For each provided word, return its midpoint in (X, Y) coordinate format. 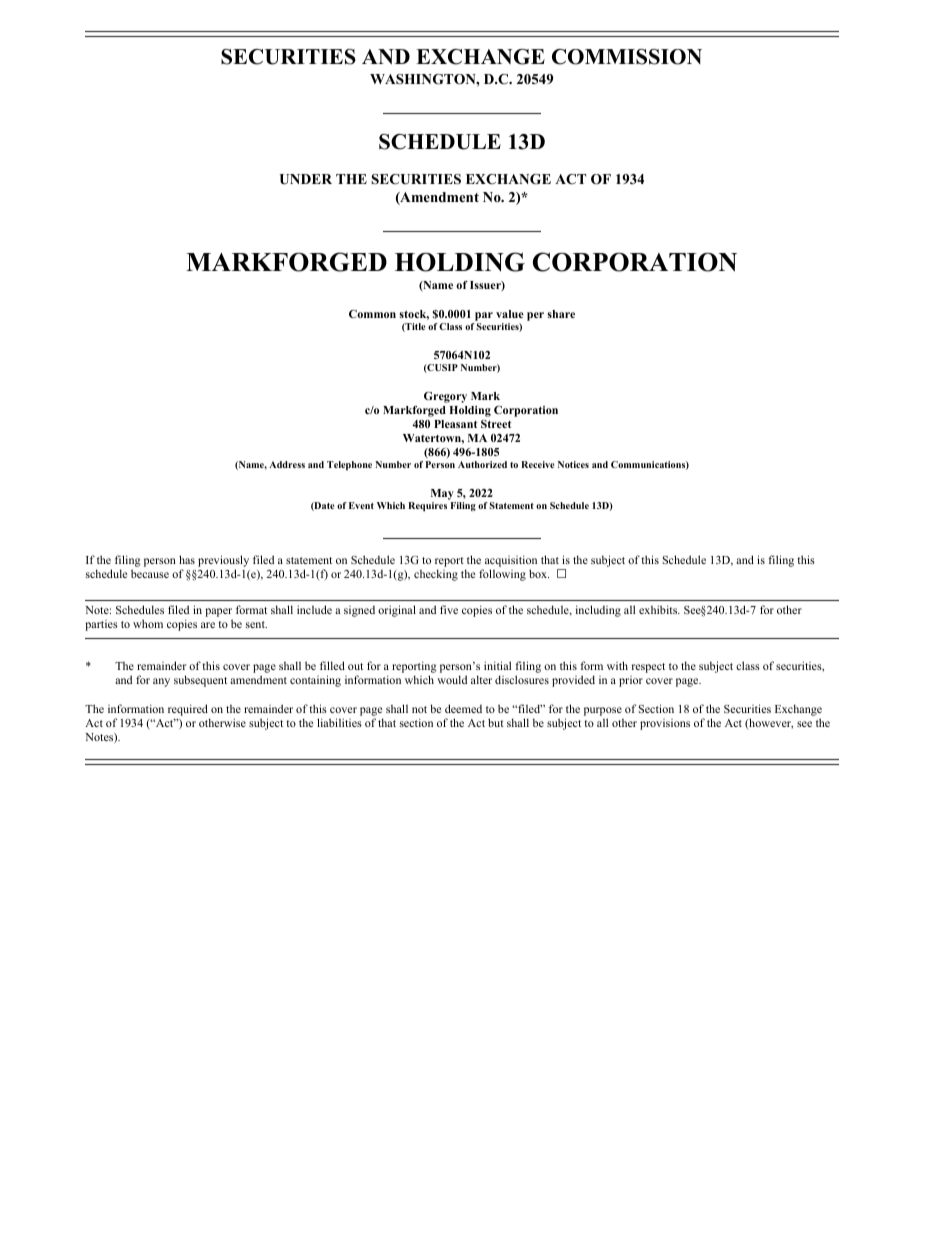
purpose (603, 711)
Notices (573, 464)
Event (361, 505)
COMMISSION (627, 57)
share (561, 314)
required (188, 710)
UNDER (305, 179)
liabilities (339, 722)
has (187, 559)
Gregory (445, 397)
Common (372, 314)
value (510, 314)
